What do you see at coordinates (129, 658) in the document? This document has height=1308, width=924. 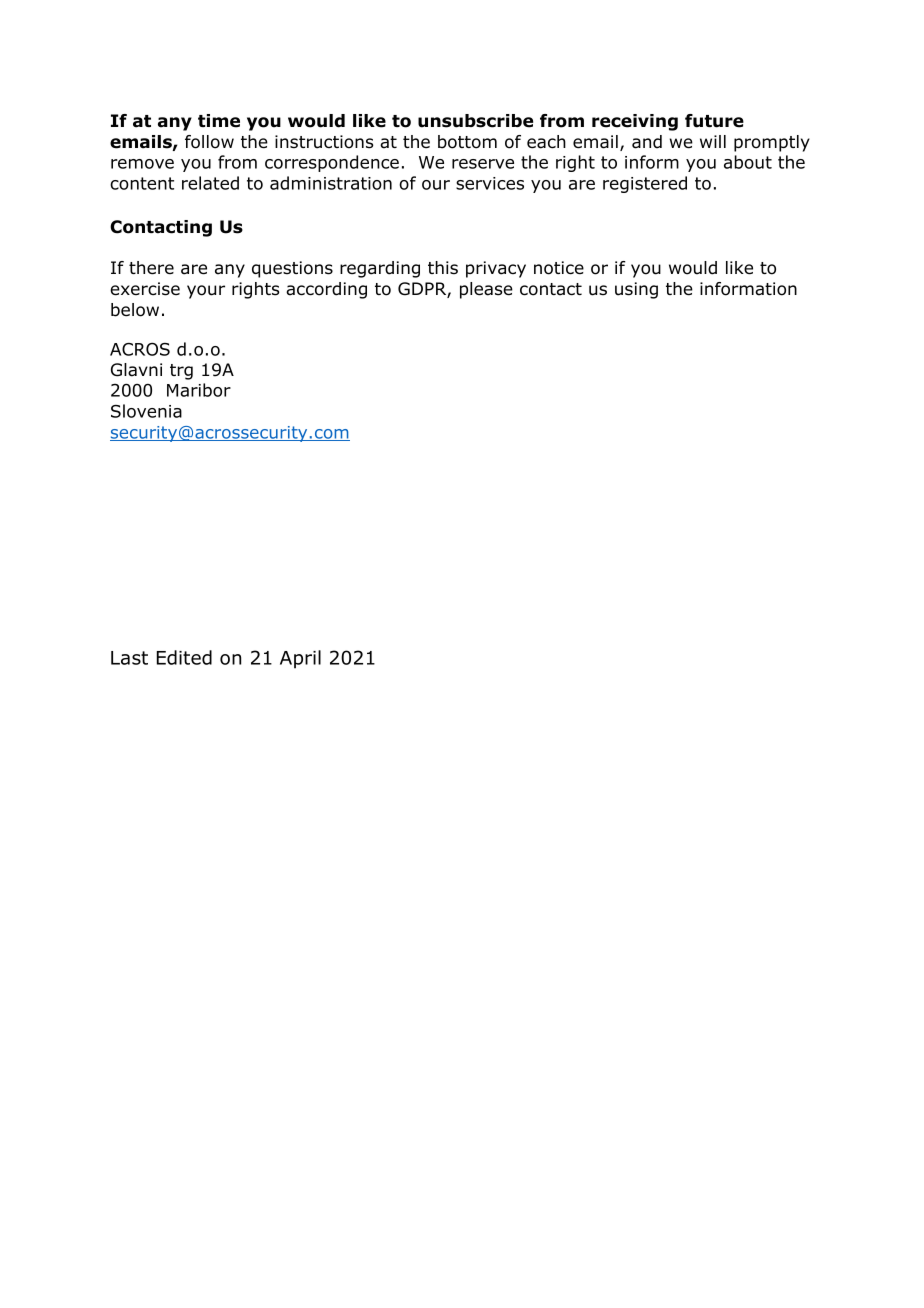 I see `Last` at bounding box center [129, 658].
